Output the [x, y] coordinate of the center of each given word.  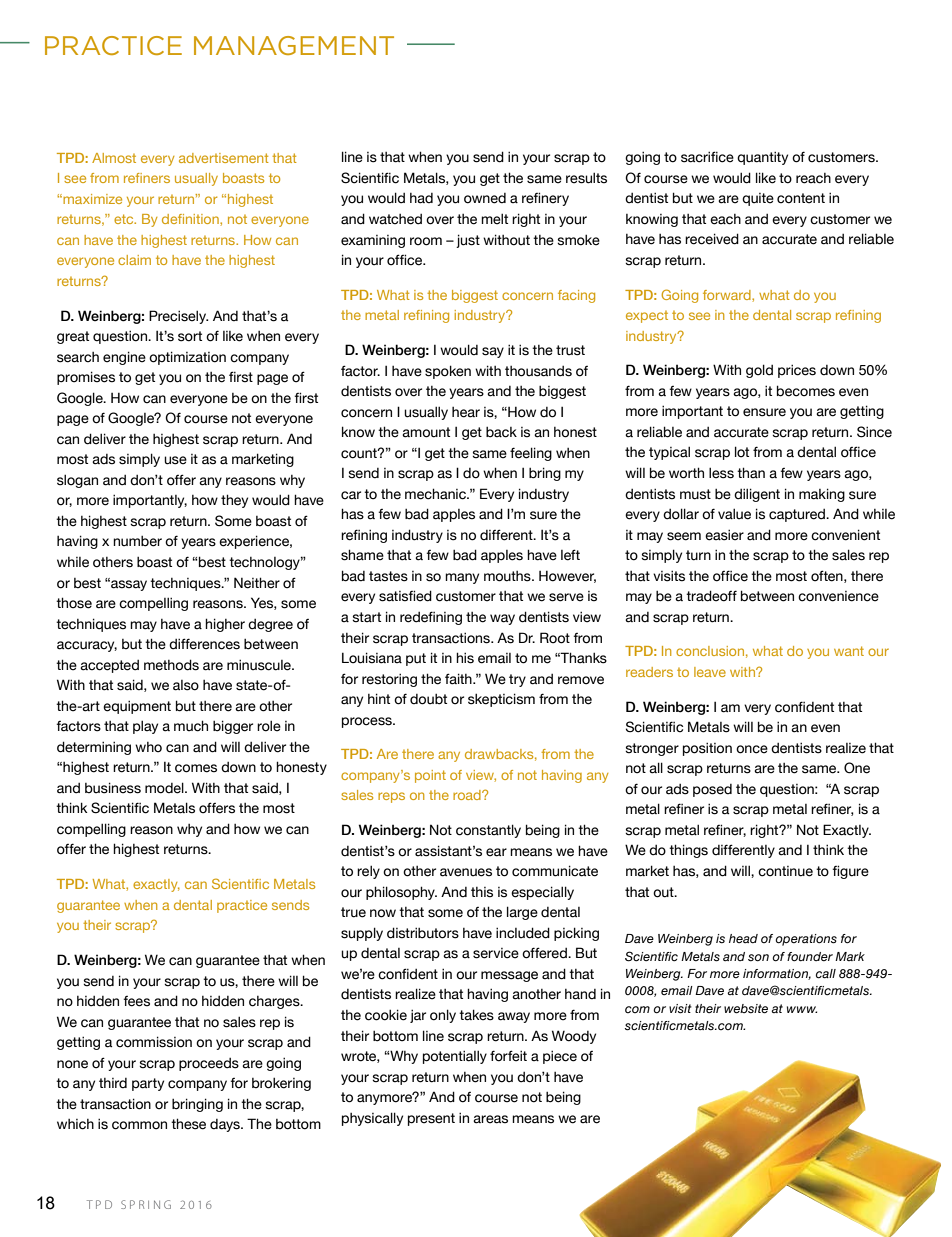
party [148, 1084]
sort [190, 336]
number [137, 541]
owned [485, 198]
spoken [448, 372]
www [802, 1009]
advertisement [224, 158]
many [462, 578]
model [165, 788]
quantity [762, 158]
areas [490, 1119]
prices [797, 371]
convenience [838, 596]
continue [785, 871]
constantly [488, 831]
